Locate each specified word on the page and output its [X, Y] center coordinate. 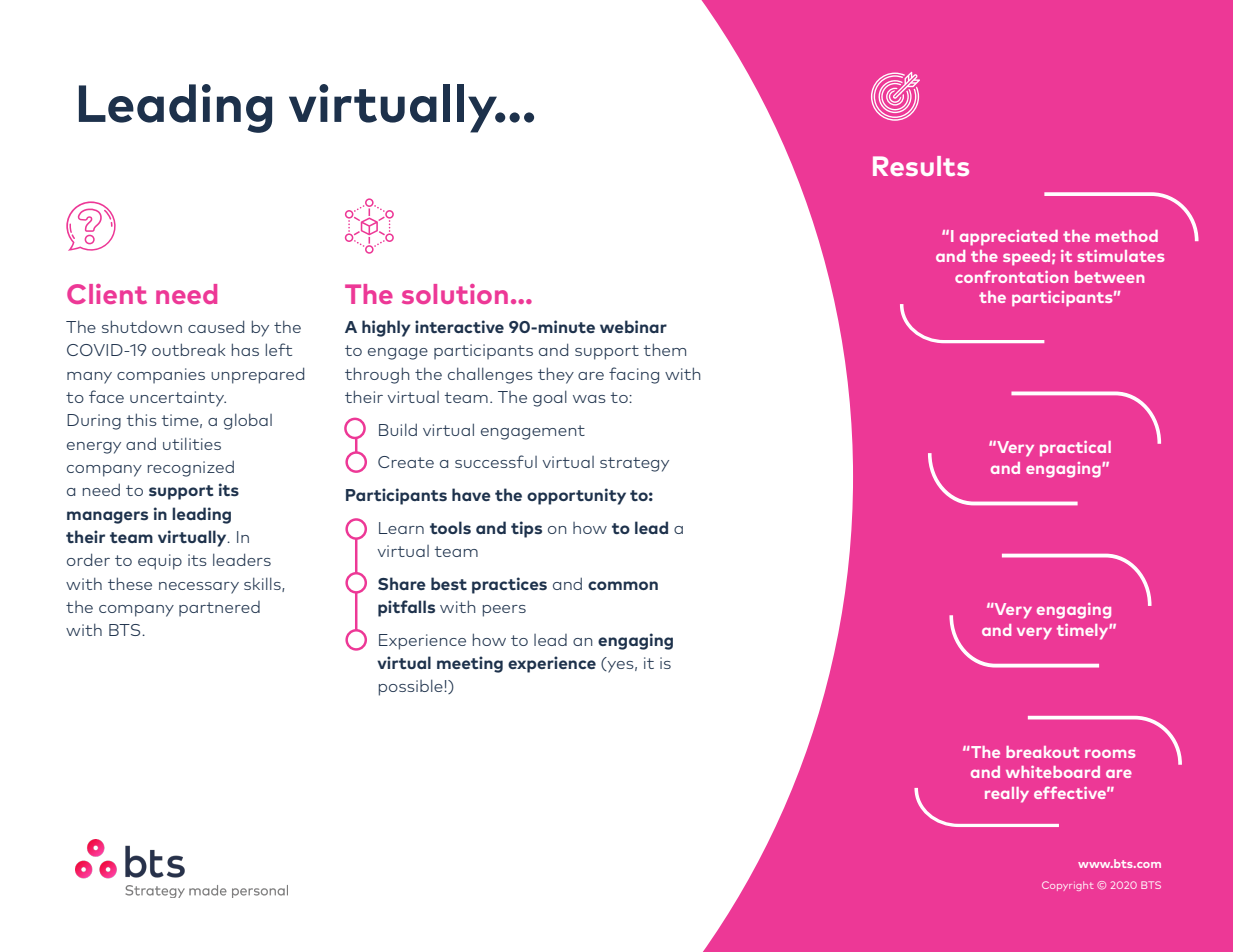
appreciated [1009, 237]
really [1007, 795]
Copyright [1068, 886]
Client [107, 294]
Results [921, 166]
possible [412, 687]
